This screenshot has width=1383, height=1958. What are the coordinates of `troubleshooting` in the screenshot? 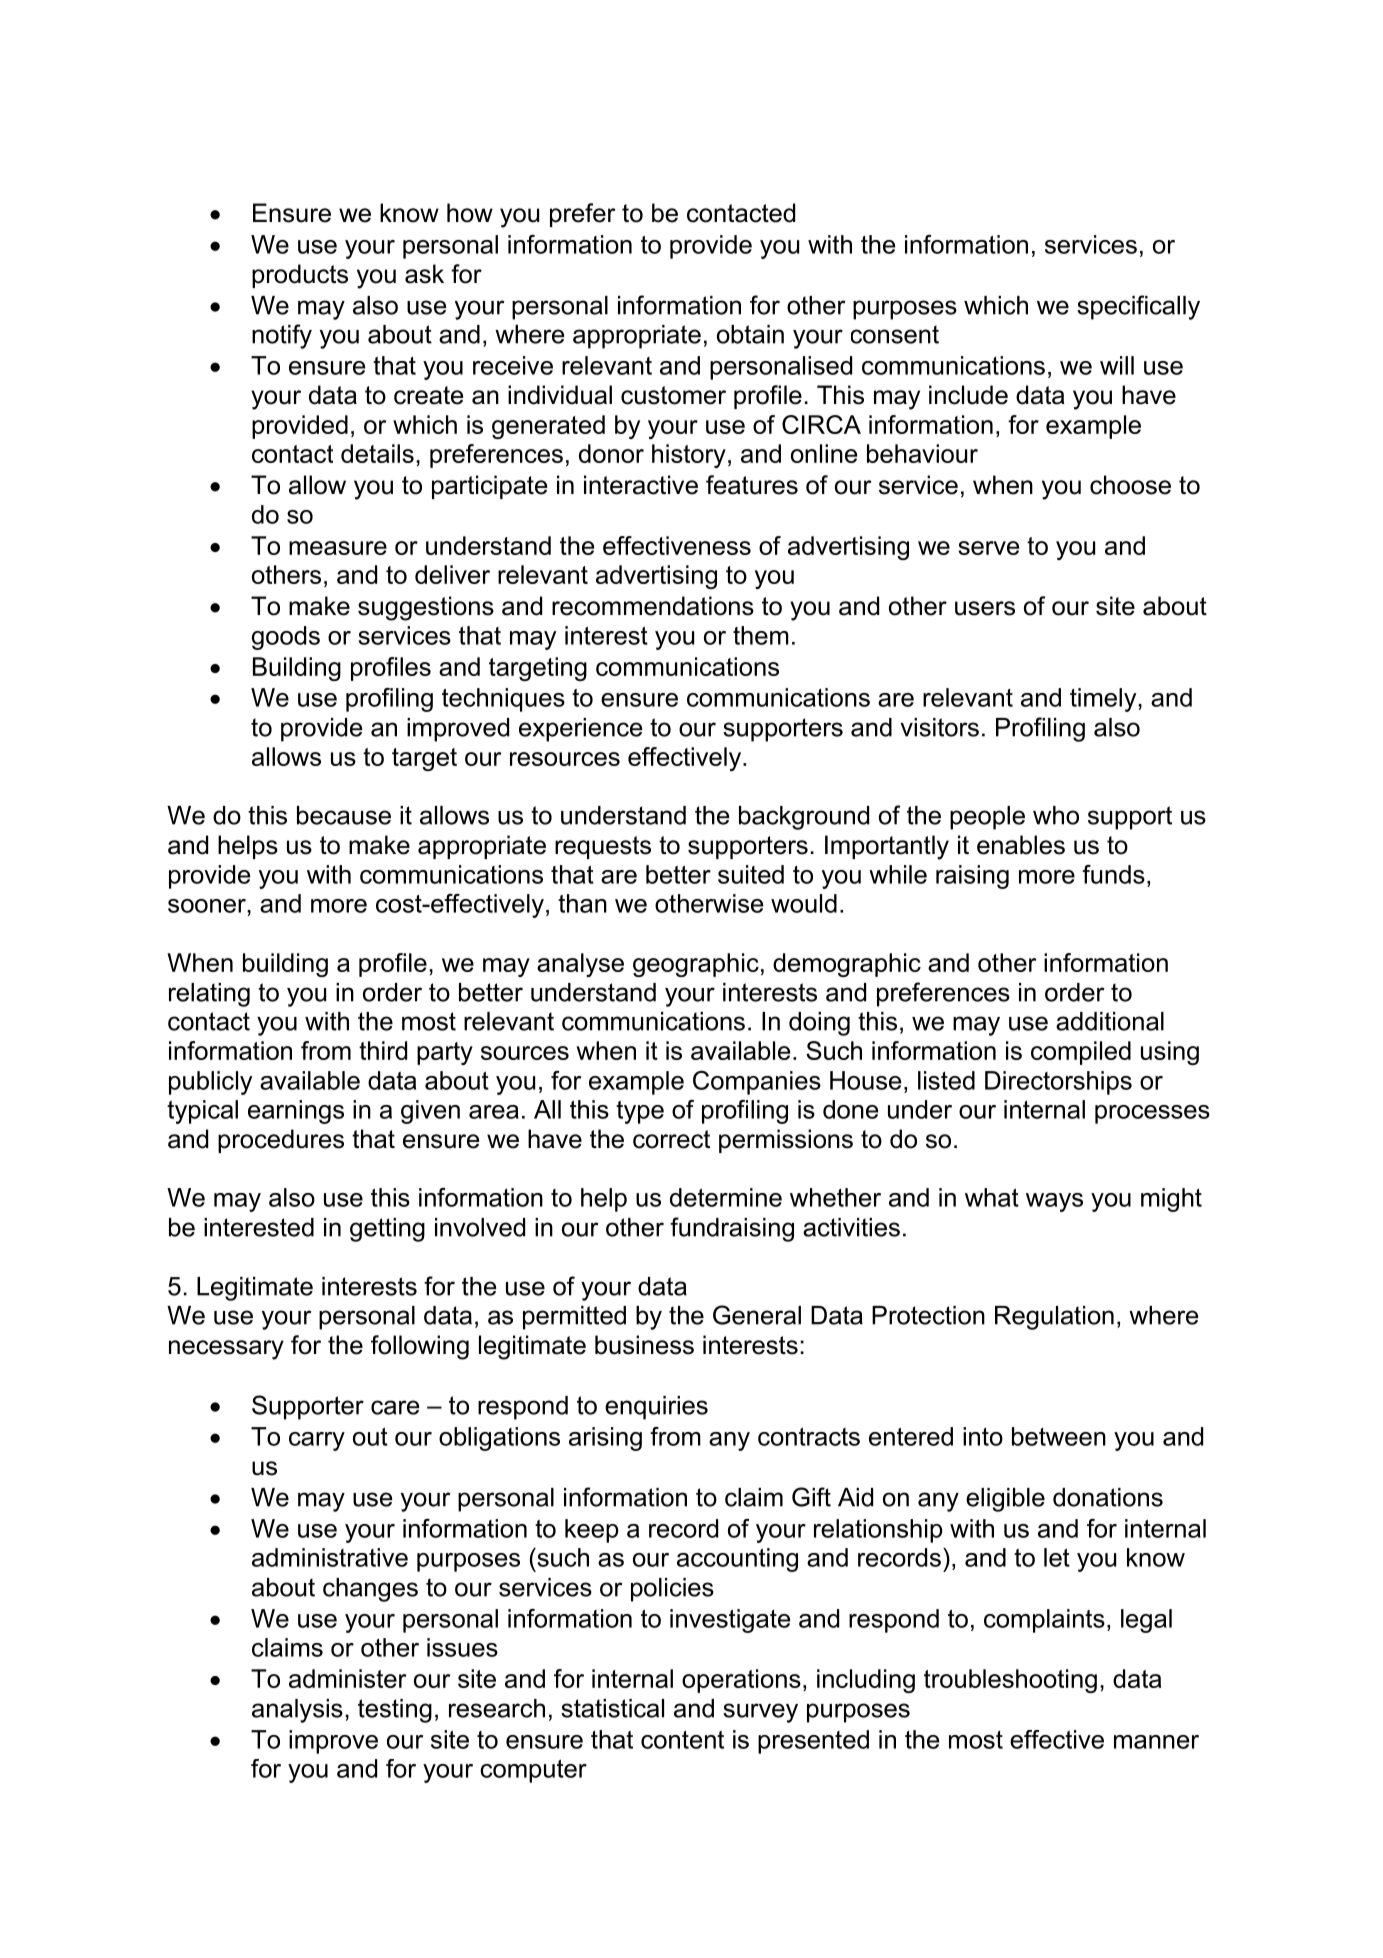 It's located at (1010, 1681).
